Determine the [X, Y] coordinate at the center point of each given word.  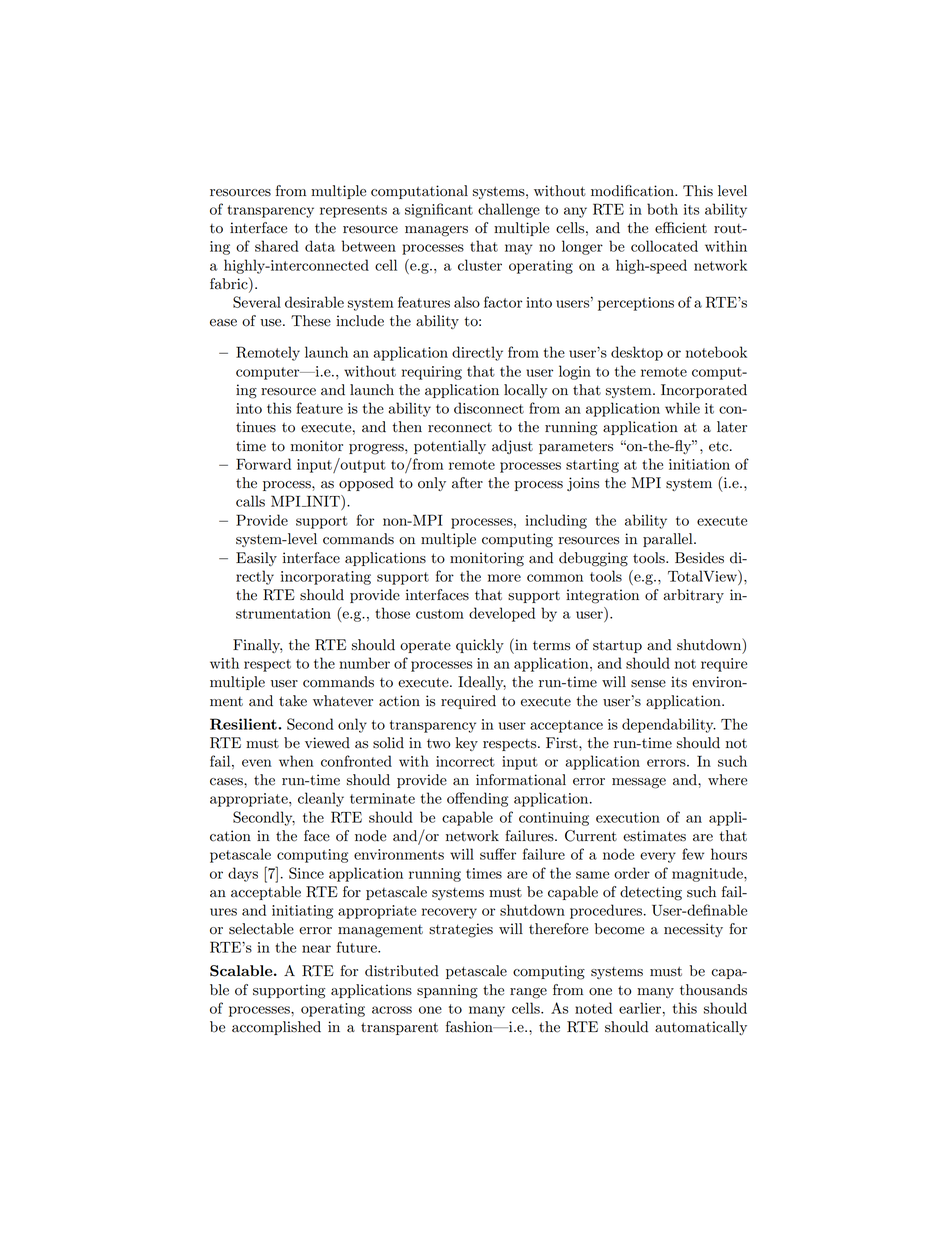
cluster [480, 265]
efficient [681, 228]
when [296, 761]
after [467, 483]
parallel [669, 540]
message [639, 783]
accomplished [276, 1028]
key [467, 744]
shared [277, 246]
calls [250, 501]
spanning [447, 991]
